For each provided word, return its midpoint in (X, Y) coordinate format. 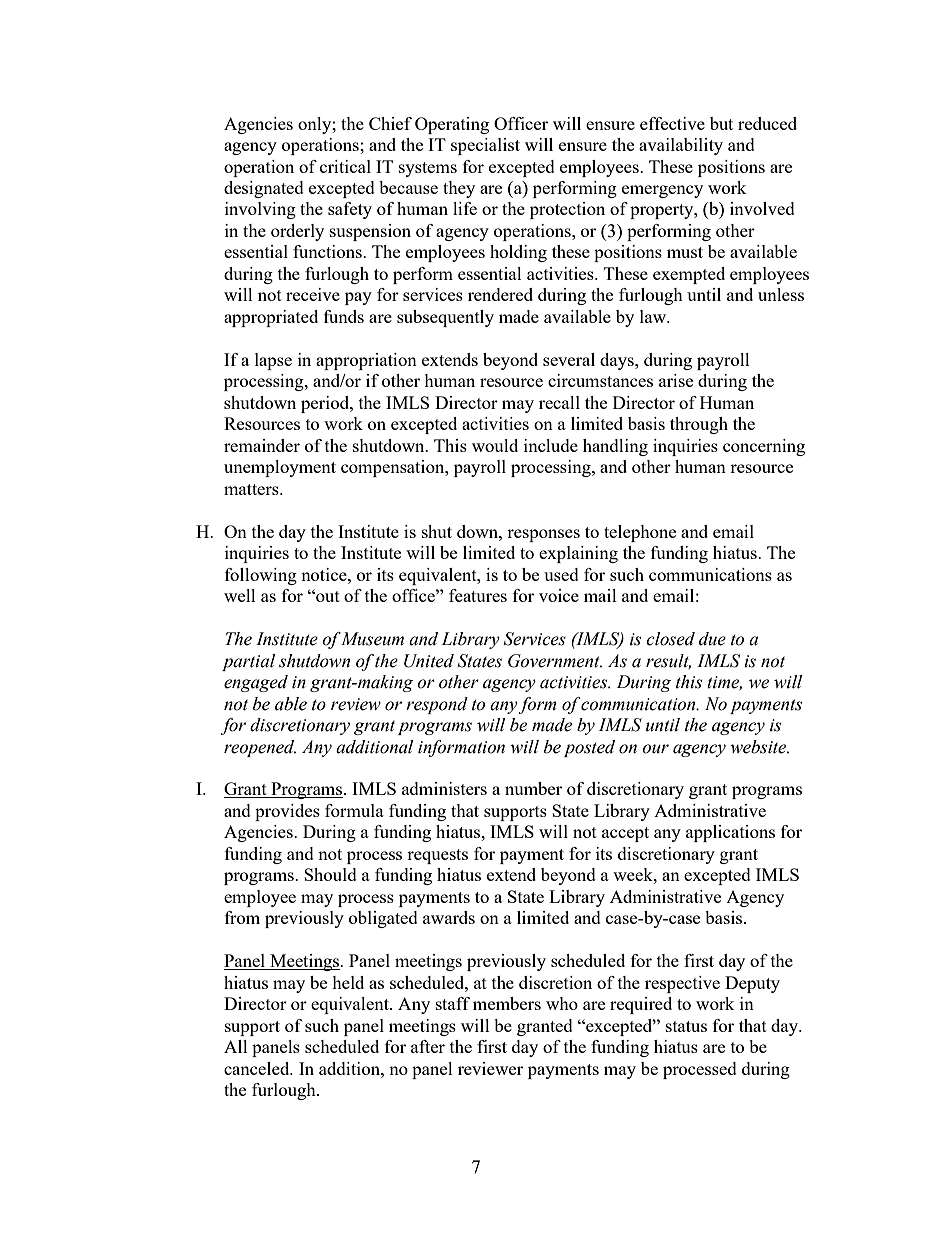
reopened (260, 748)
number (533, 788)
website (759, 747)
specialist (485, 146)
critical (345, 166)
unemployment (280, 468)
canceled (258, 1068)
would (495, 445)
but (721, 123)
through (699, 425)
